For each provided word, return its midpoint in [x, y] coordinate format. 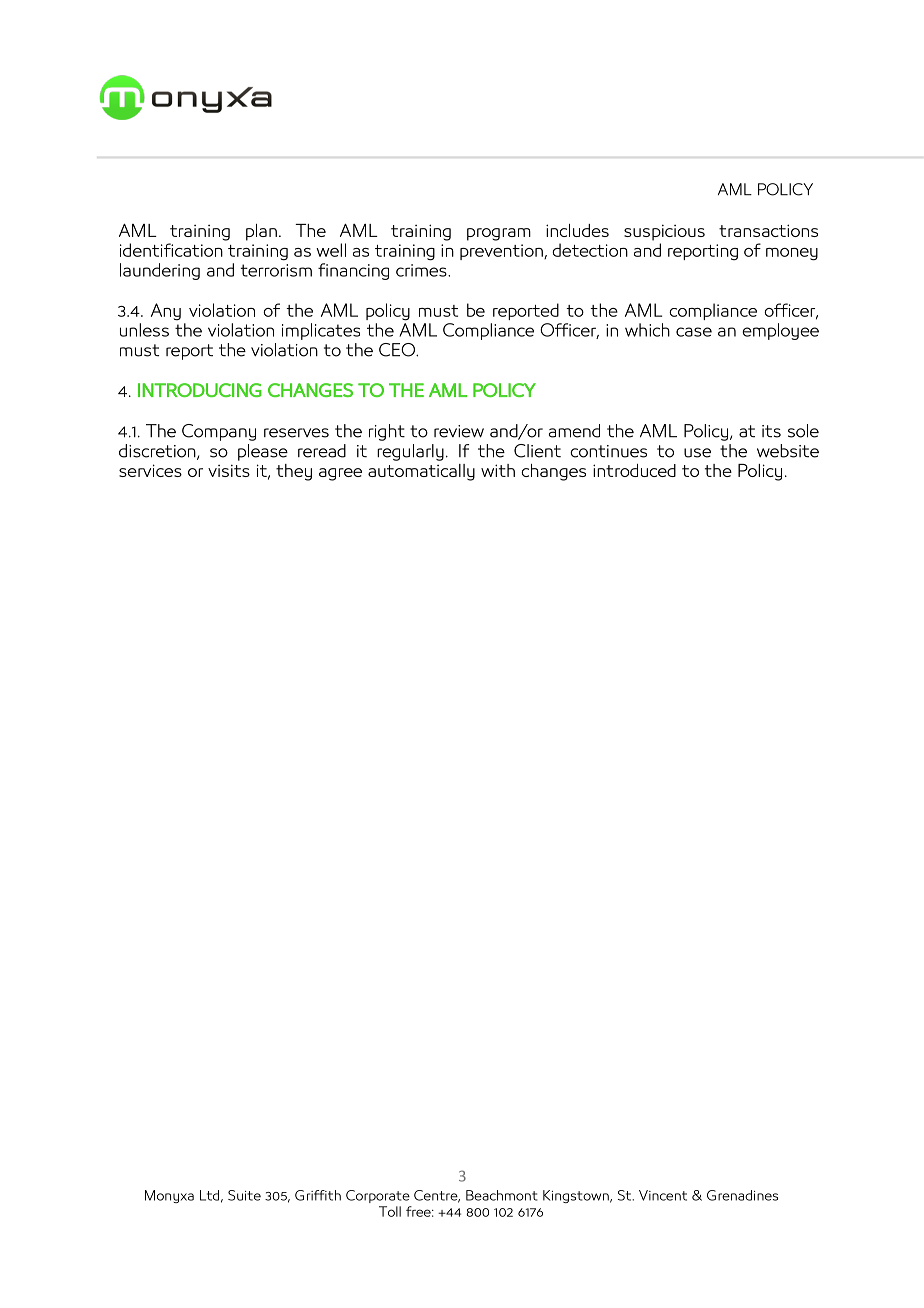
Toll [390, 1211]
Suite [244, 1195]
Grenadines [742, 1195]
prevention [502, 252]
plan [261, 232]
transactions [768, 230]
